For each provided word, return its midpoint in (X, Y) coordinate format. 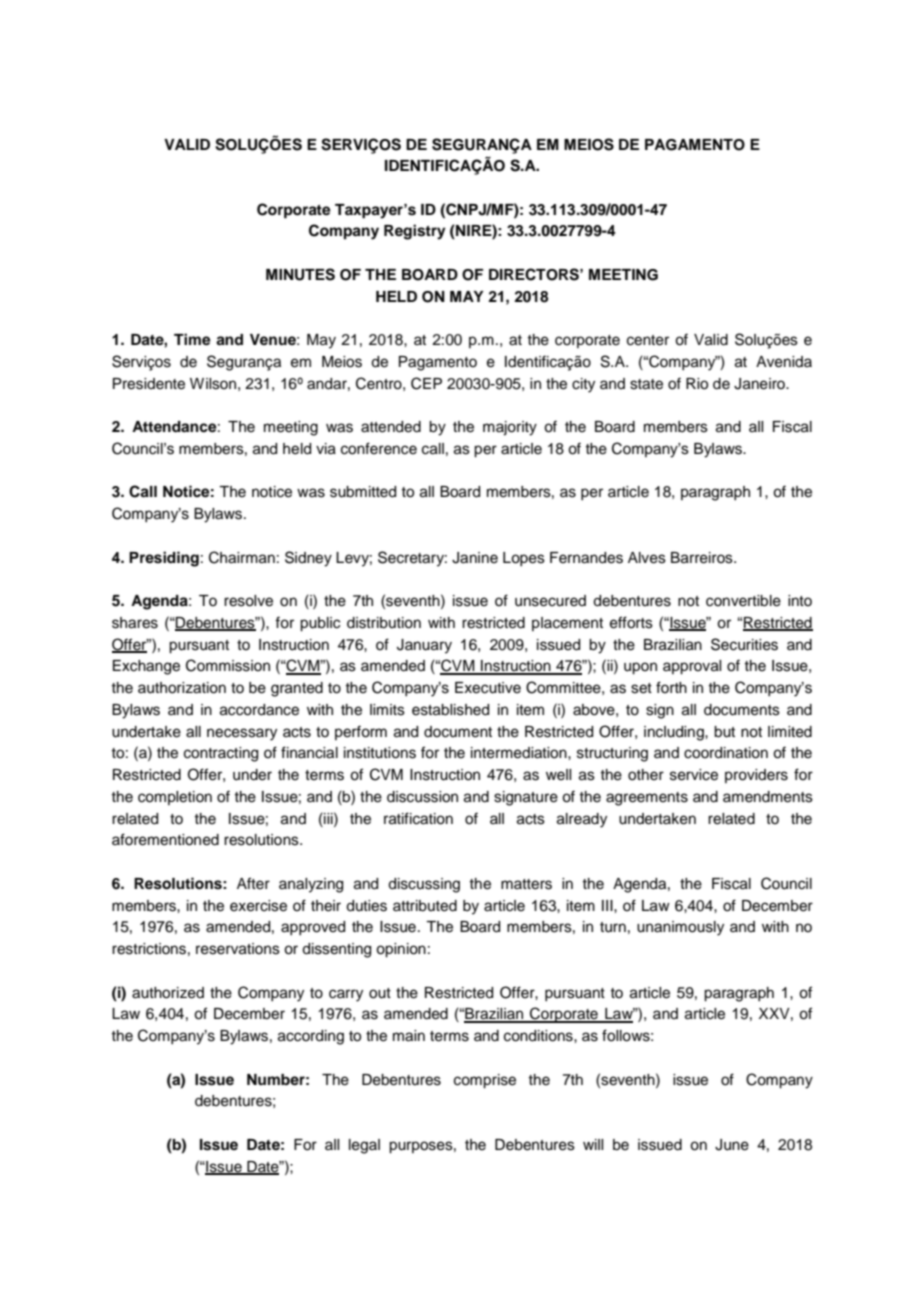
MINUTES (300, 274)
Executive (488, 688)
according (311, 1037)
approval (692, 667)
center (648, 340)
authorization (182, 688)
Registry (415, 232)
